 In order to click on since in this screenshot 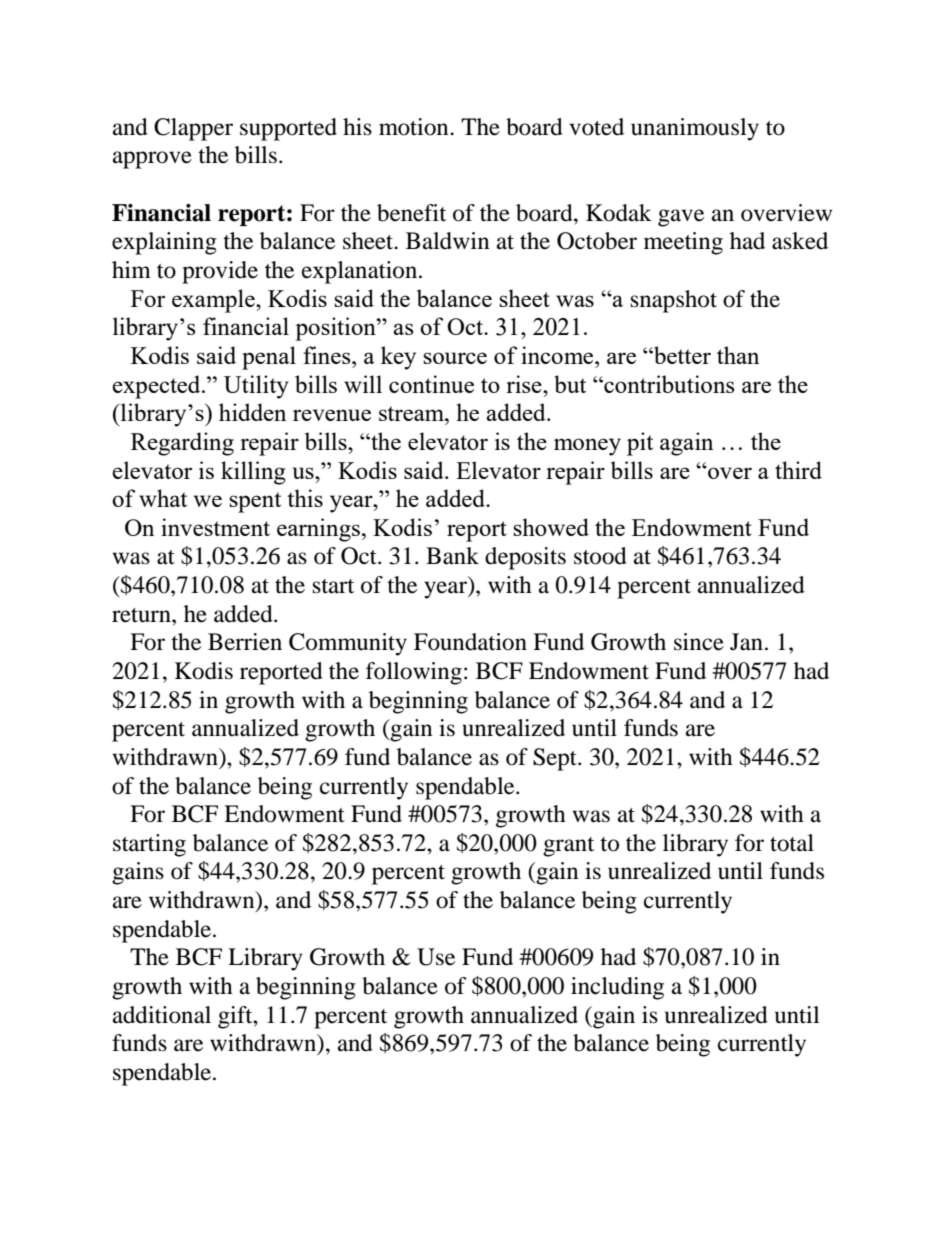, I will do `click(699, 642)`.
